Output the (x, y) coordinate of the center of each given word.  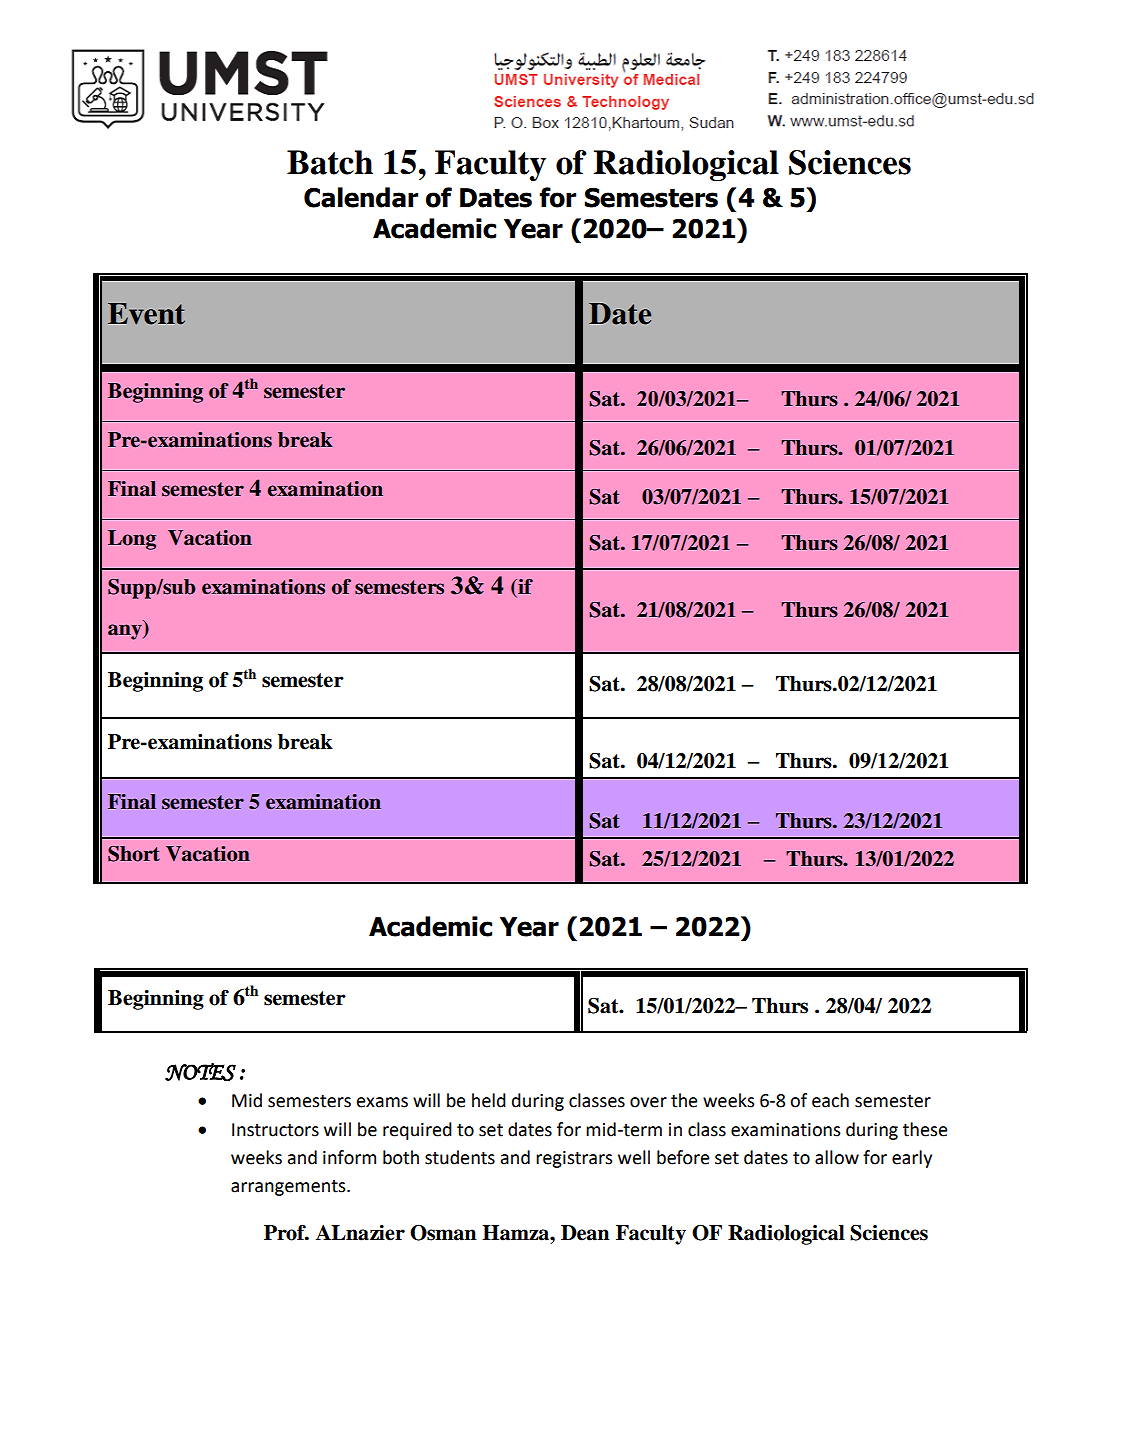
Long (132, 540)
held (489, 1100)
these (925, 1129)
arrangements (289, 1188)
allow (837, 1157)
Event (146, 314)
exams (382, 1102)
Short (134, 854)
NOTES (200, 1072)
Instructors (275, 1130)
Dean (585, 1233)
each (830, 1100)
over (648, 1102)
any (126, 632)
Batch (330, 162)
